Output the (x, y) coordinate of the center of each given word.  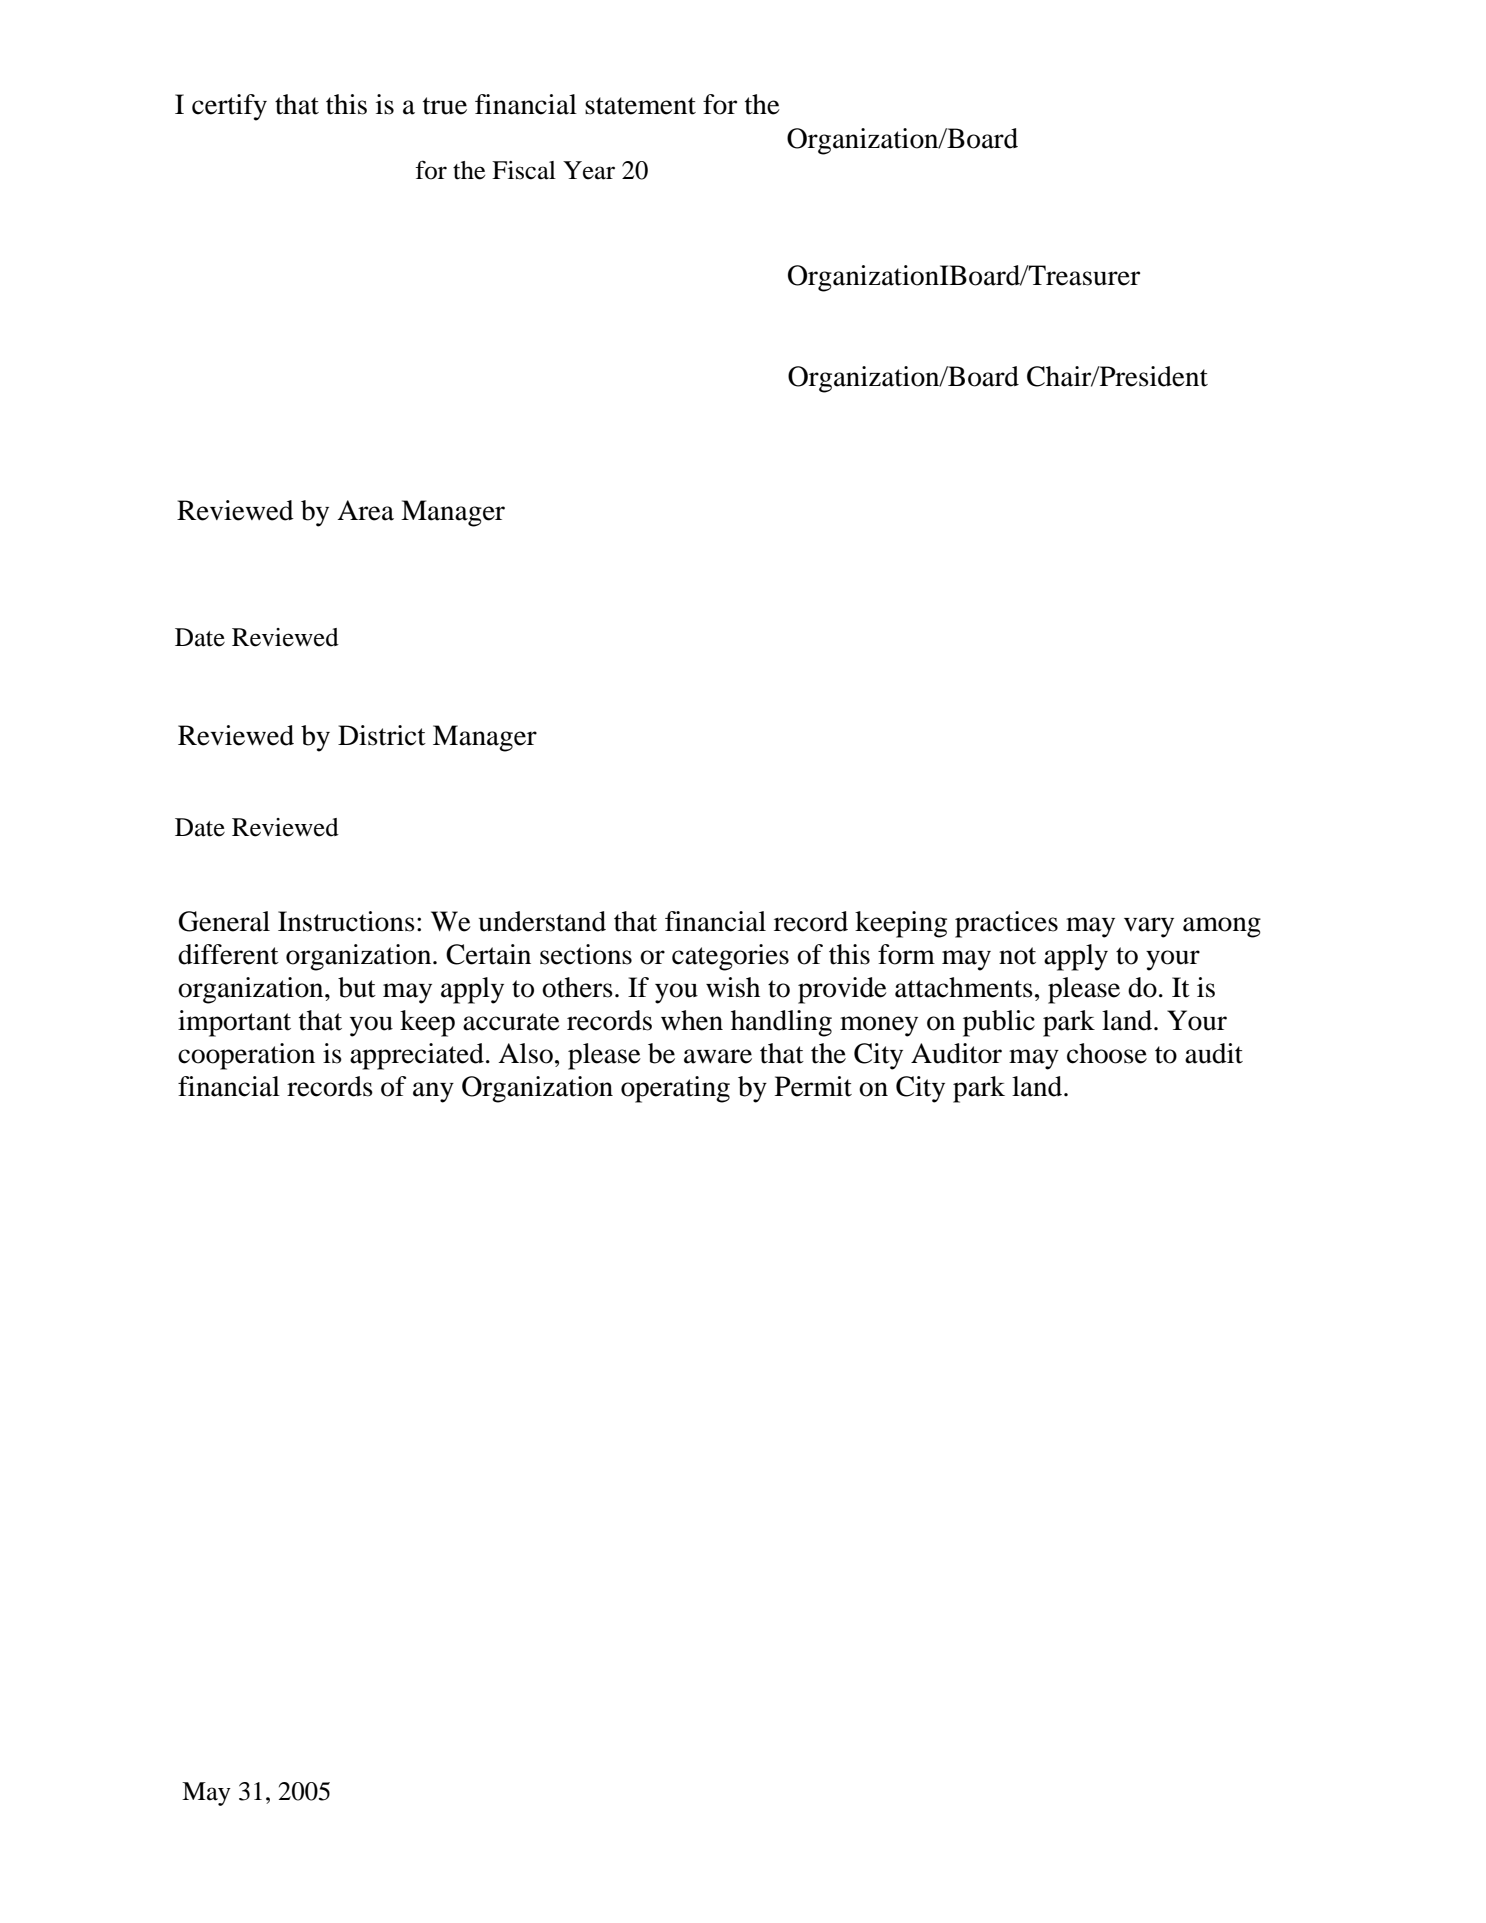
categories (730, 957)
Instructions (346, 921)
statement (640, 106)
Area (365, 510)
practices (1006, 924)
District (382, 735)
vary (1149, 927)
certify (229, 107)
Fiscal (524, 170)
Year (589, 170)
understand (542, 921)
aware (718, 1056)
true (445, 106)
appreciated (417, 1056)
